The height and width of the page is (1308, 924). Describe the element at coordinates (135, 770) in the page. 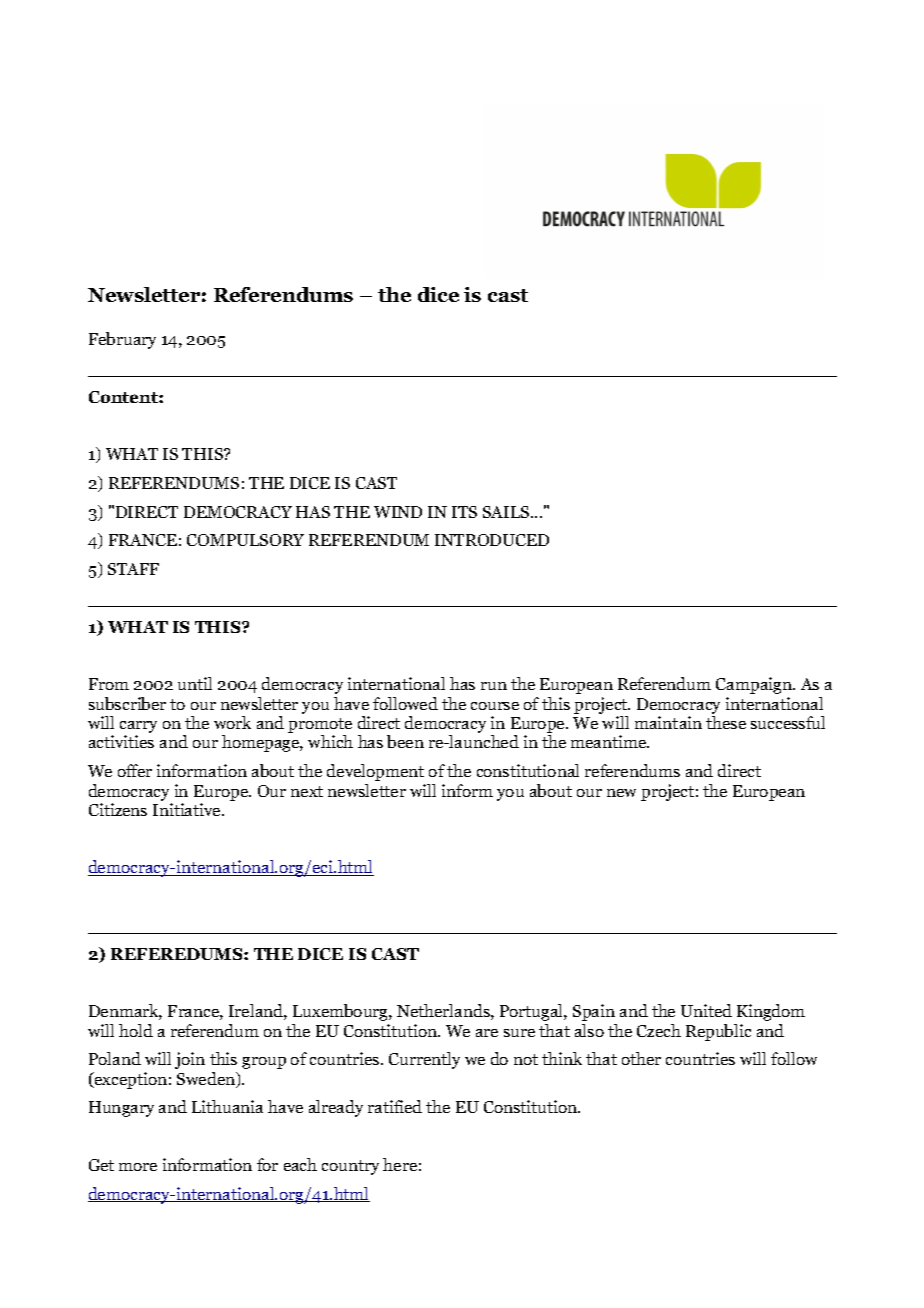

I see `offer` at that location.
